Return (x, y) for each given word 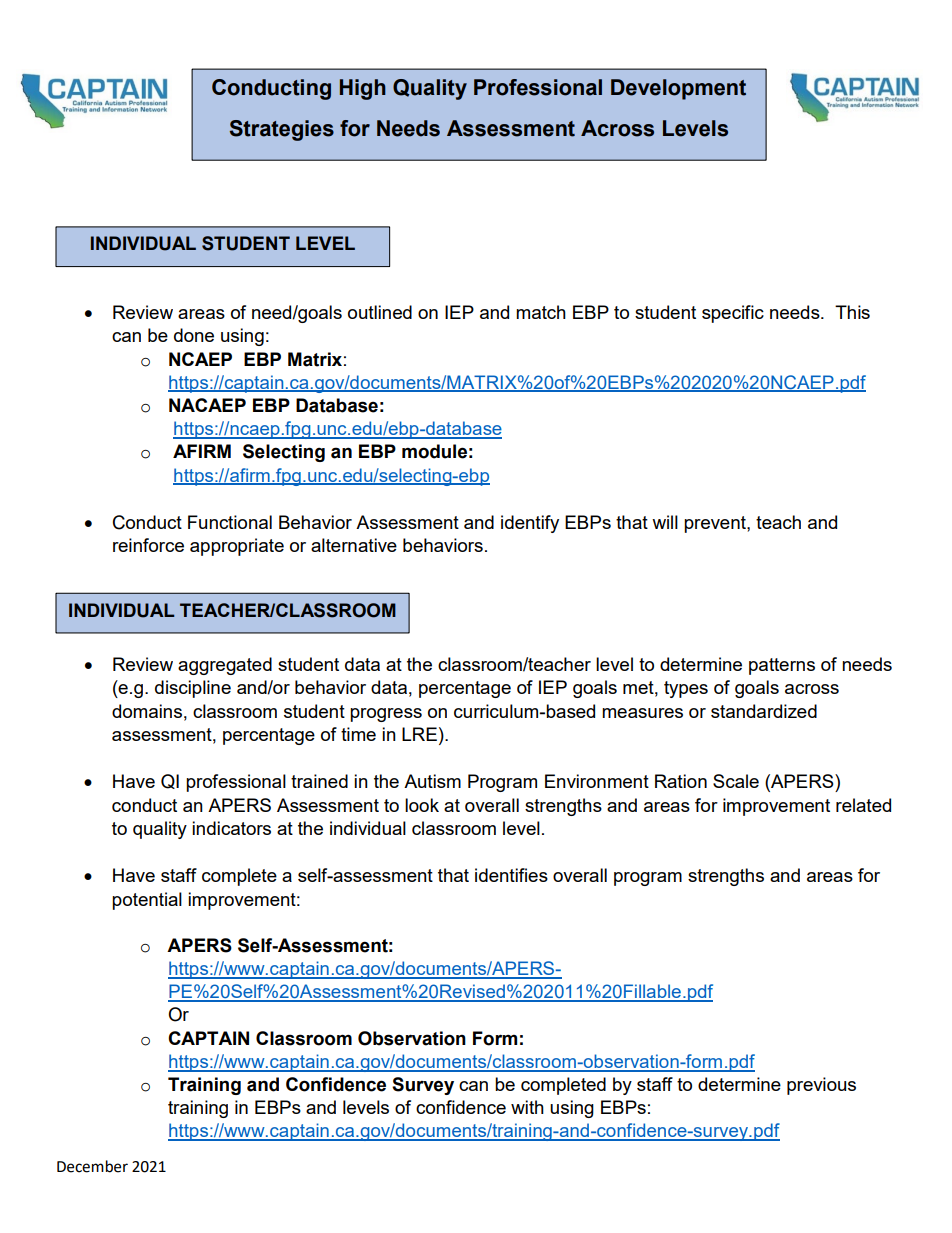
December (92, 1166)
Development (678, 89)
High (363, 89)
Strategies (282, 130)
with (527, 1107)
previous (821, 1086)
